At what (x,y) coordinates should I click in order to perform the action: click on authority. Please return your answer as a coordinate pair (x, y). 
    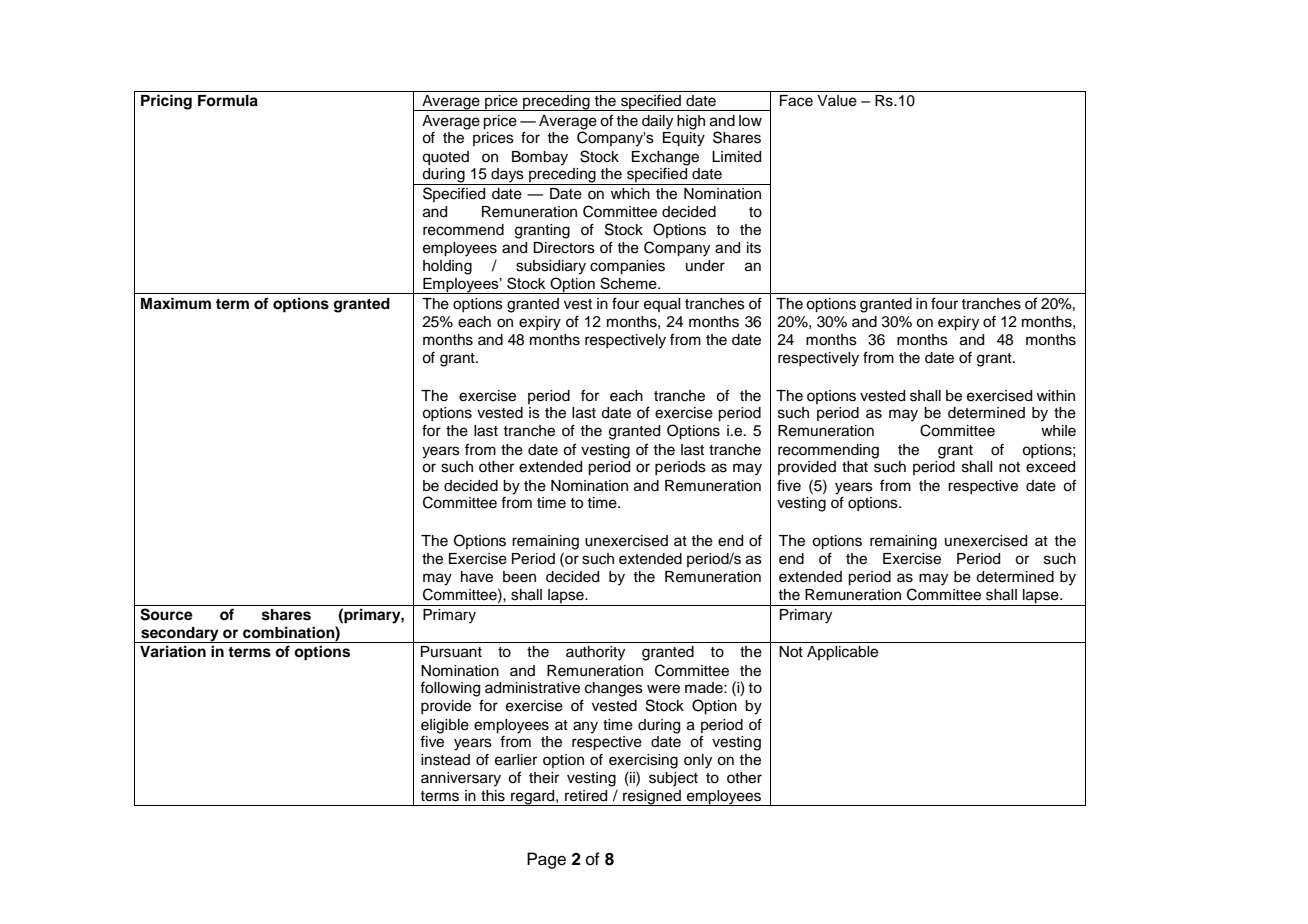
    Looking at the image, I should click on (595, 653).
